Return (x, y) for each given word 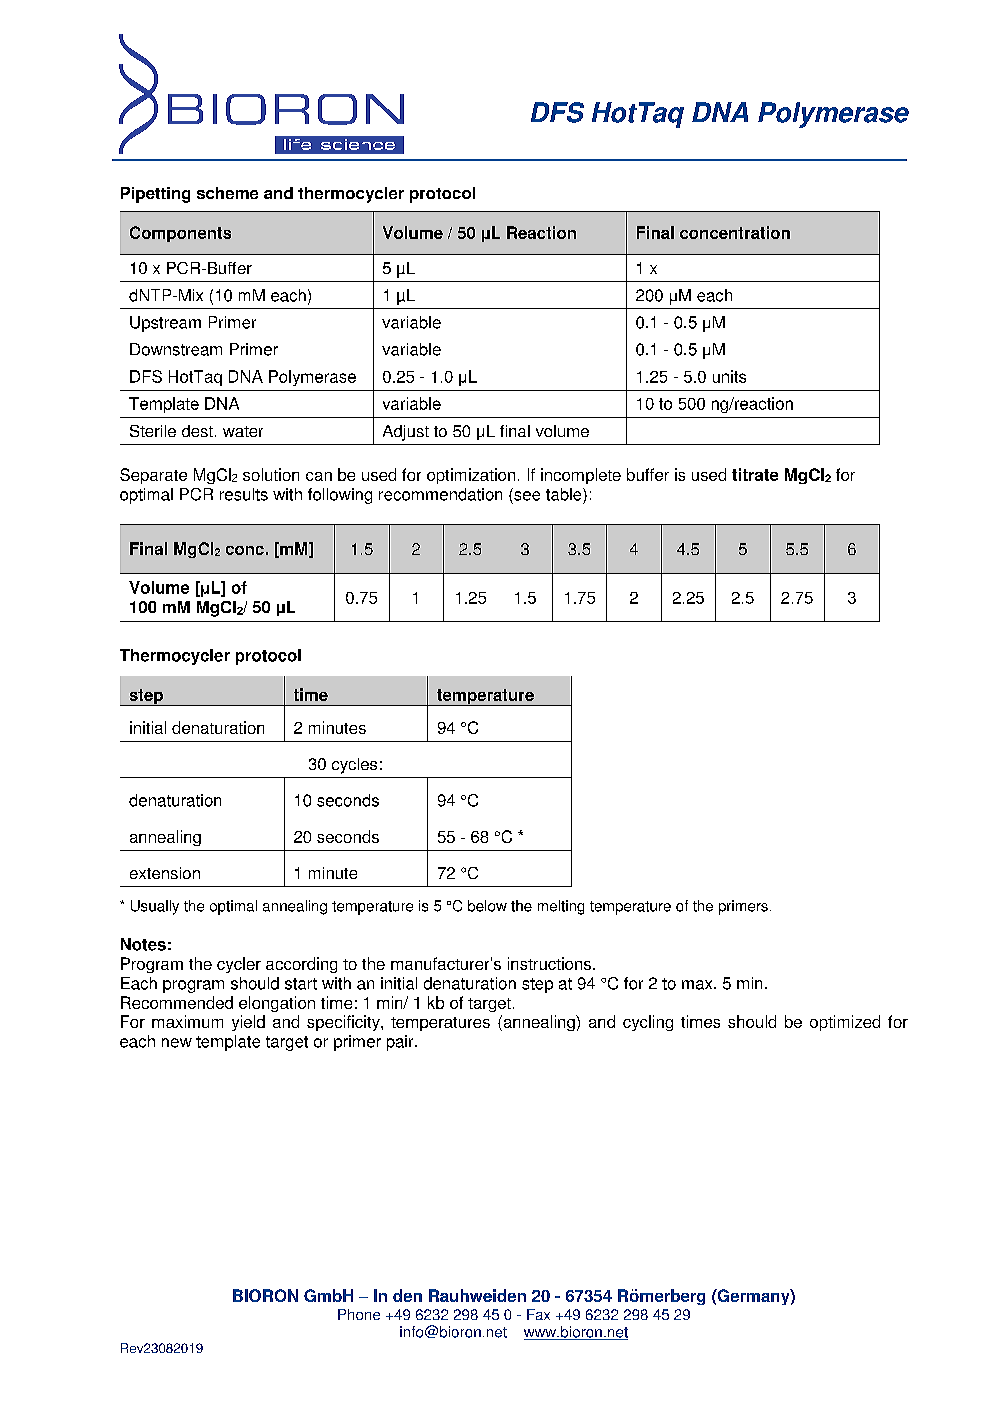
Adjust (406, 433)
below (487, 906)
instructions (549, 963)
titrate (755, 474)
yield (248, 1023)
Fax (538, 1314)
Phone (359, 1314)
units (729, 376)
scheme (227, 193)
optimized (845, 1023)
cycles (354, 766)
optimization (471, 476)
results (244, 494)
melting (561, 907)
